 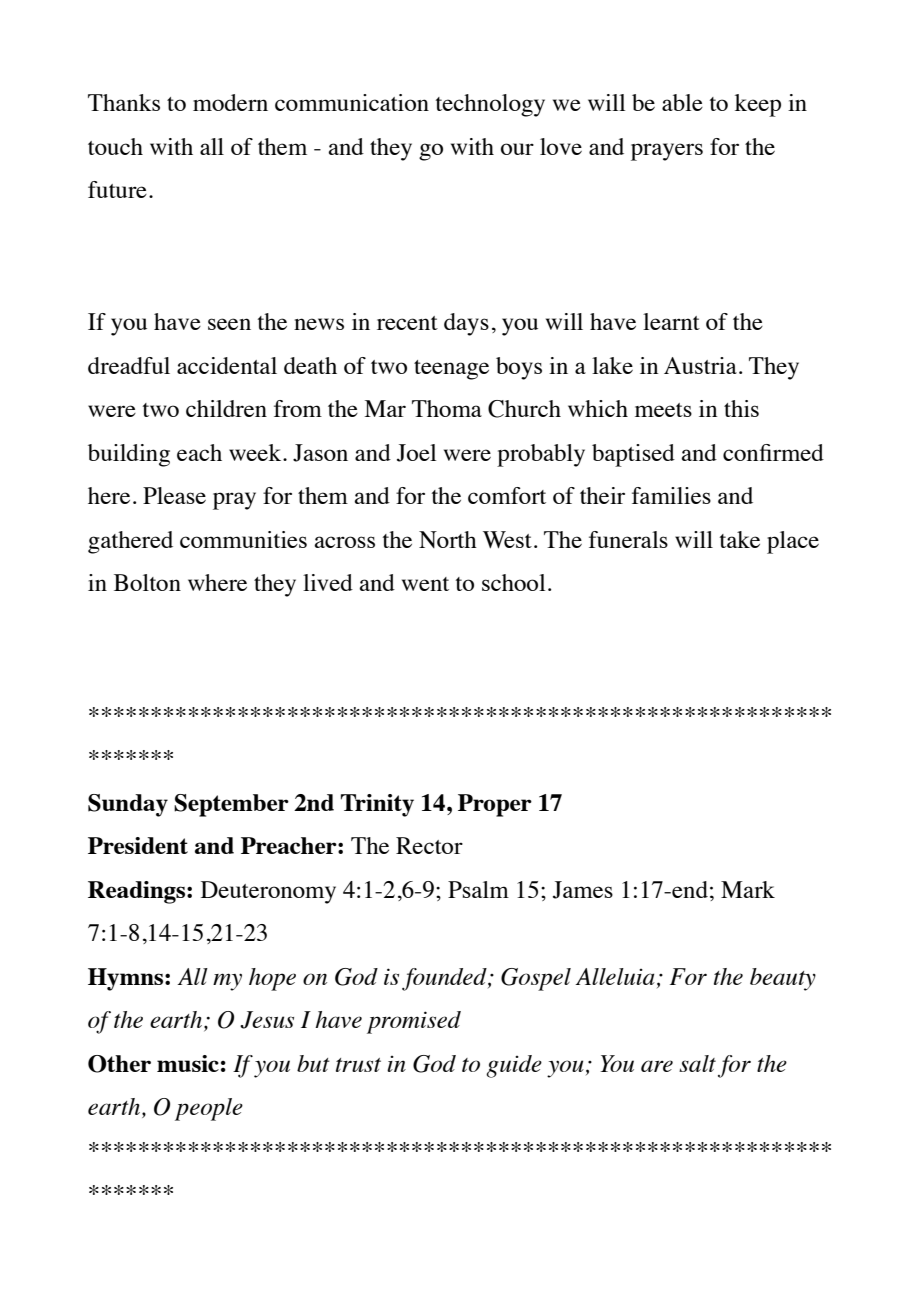 I want to click on able, so click(x=682, y=102).
